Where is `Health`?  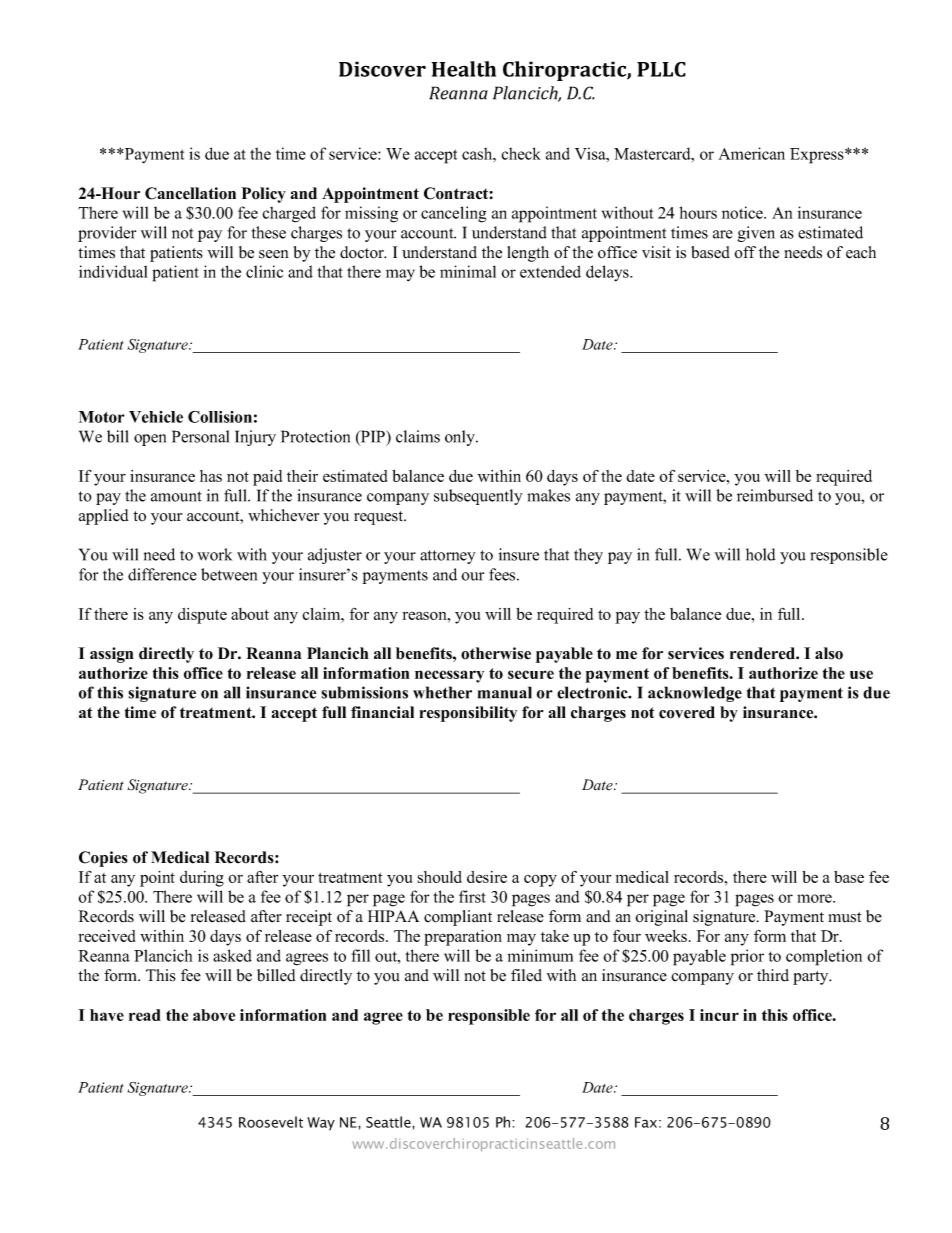
Health is located at coordinates (464, 69).
